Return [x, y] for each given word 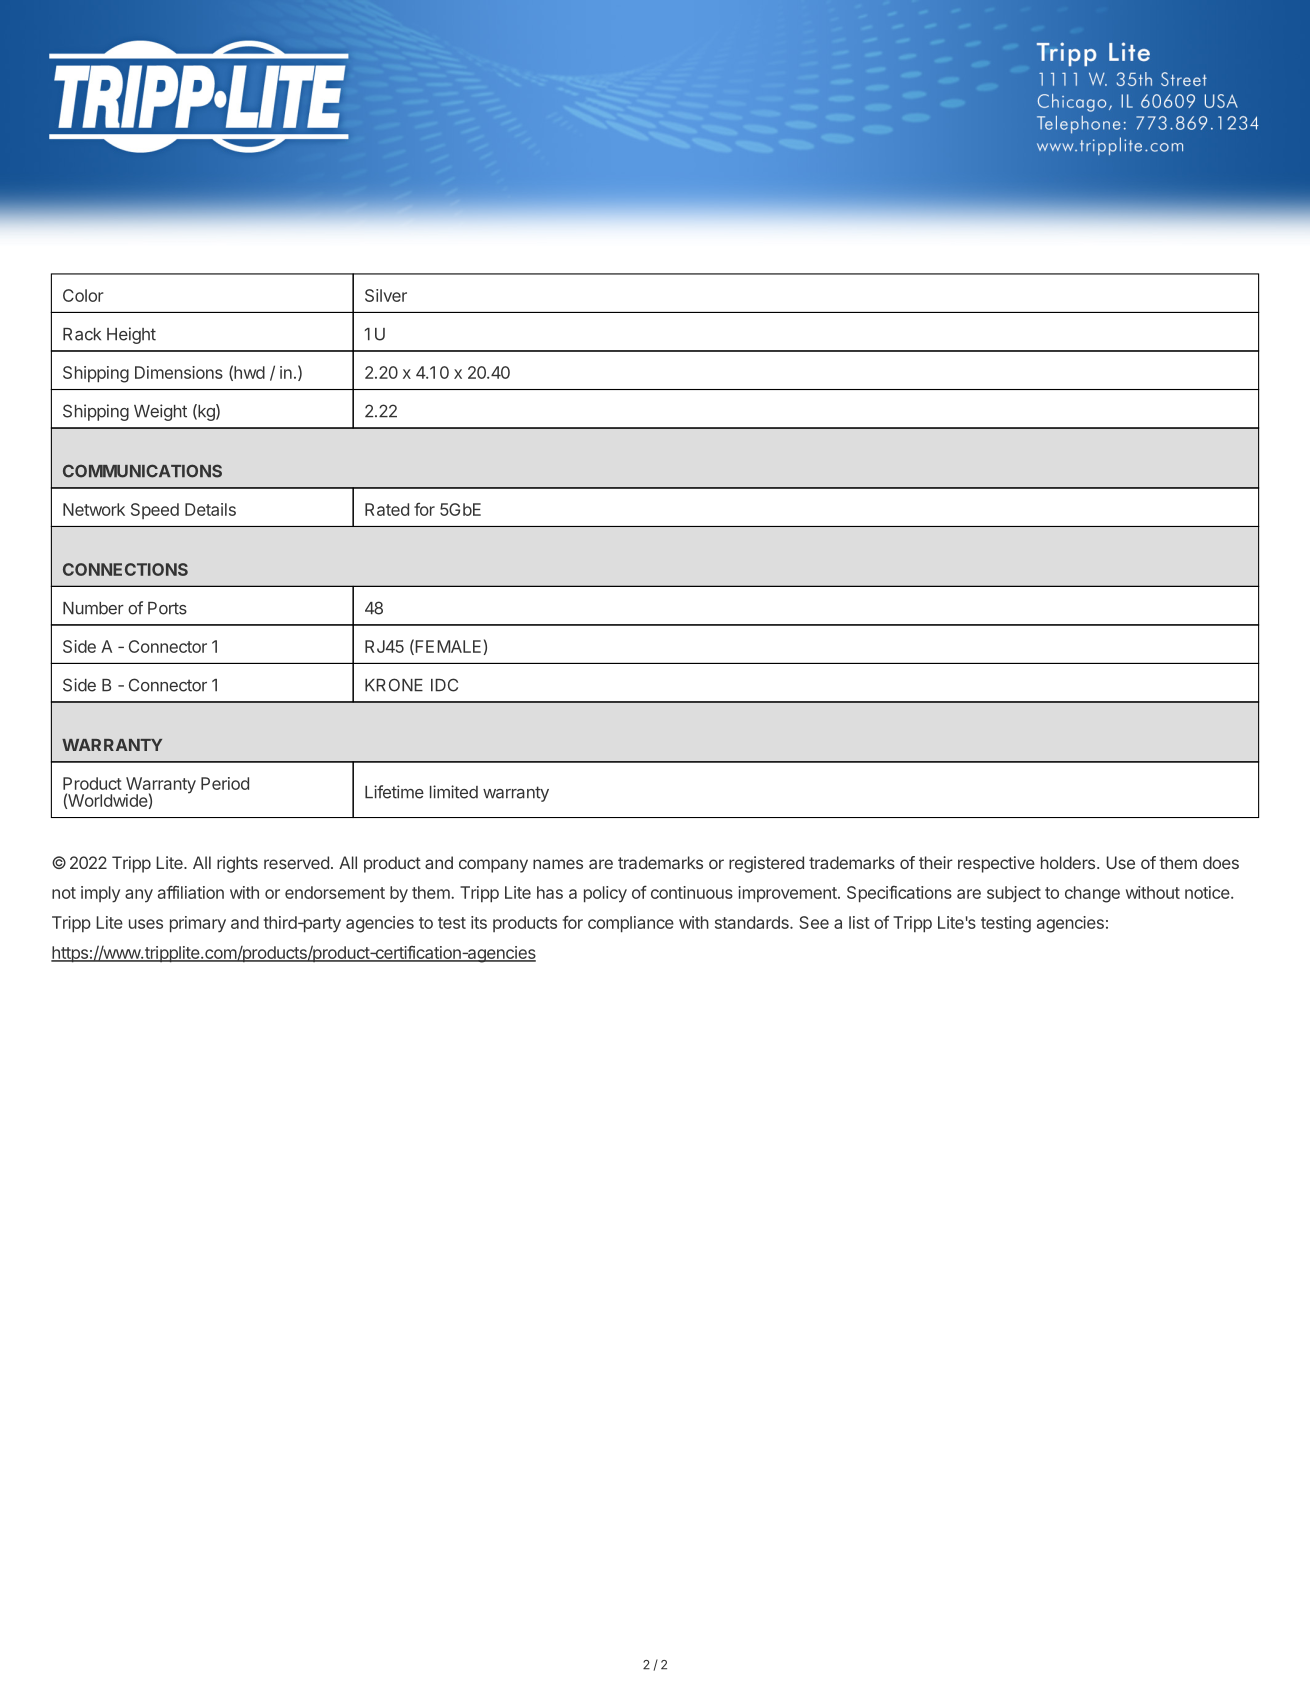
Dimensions [179, 372]
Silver [386, 295]
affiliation [191, 892]
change [1092, 894]
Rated [387, 509]
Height [131, 335]
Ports [167, 608]
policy [605, 894]
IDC [444, 685]
